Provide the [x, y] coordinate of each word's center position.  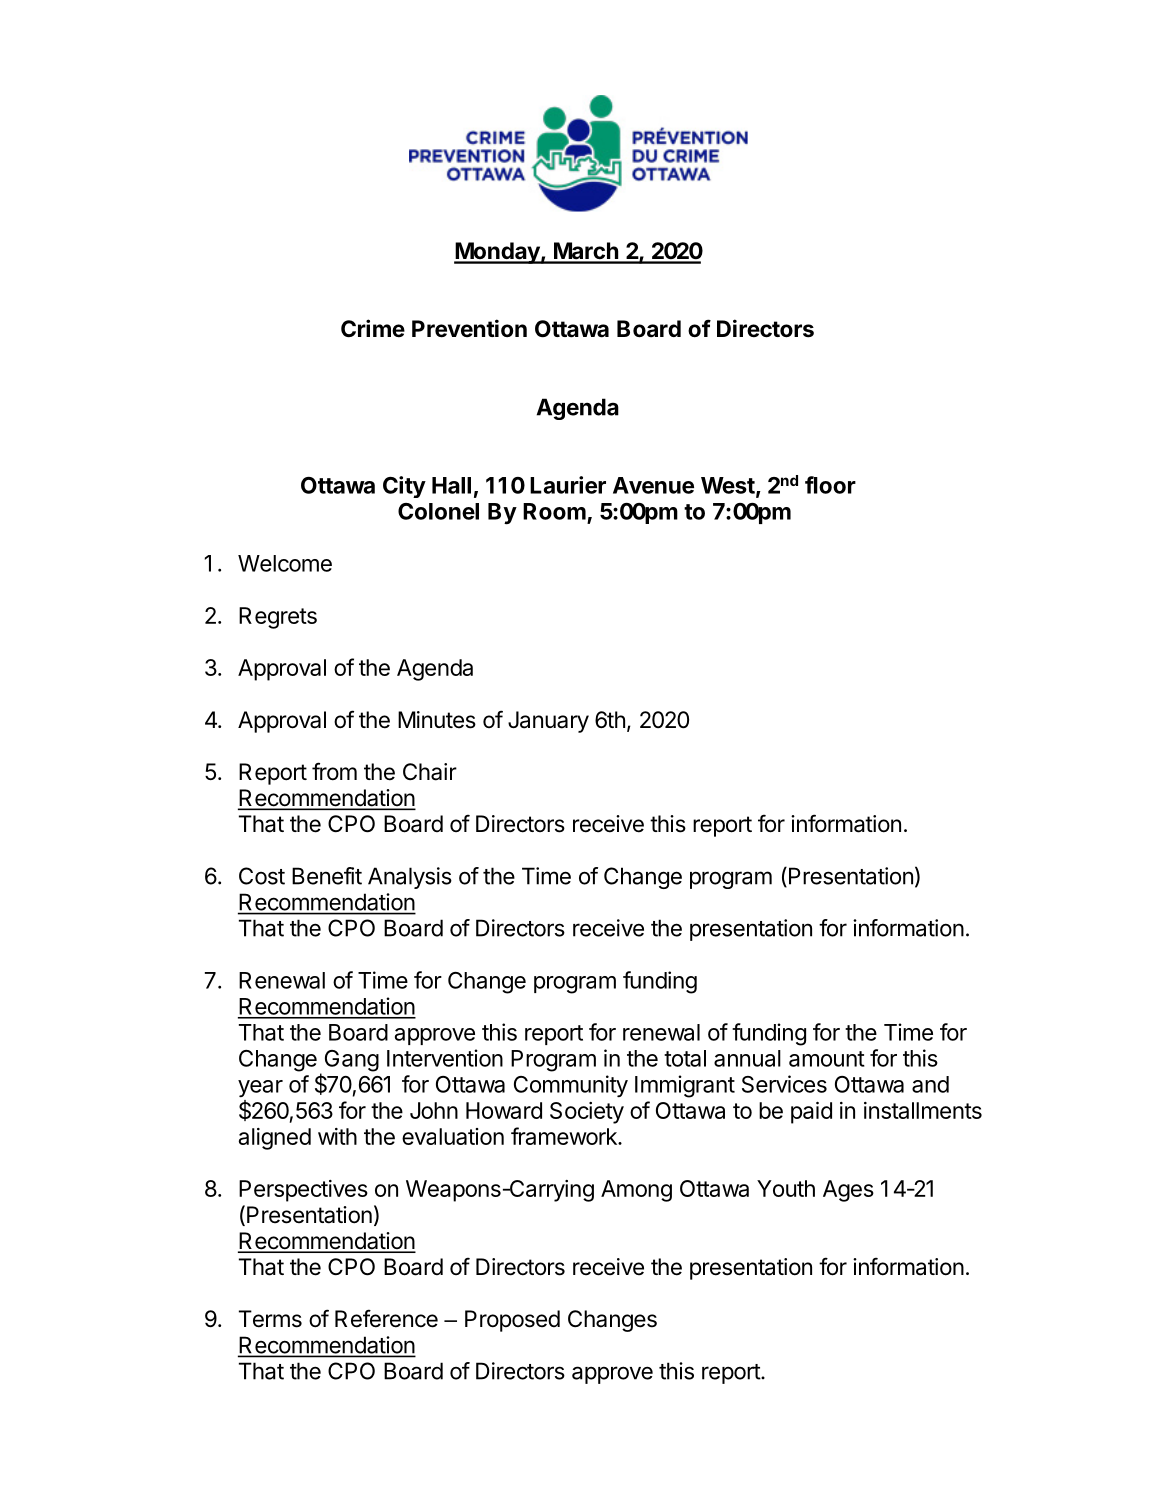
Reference [386, 1318]
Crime [373, 328]
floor [830, 485]
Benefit [327, 876]
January [548, 722]
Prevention [469, 328]
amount [827, 1059]
